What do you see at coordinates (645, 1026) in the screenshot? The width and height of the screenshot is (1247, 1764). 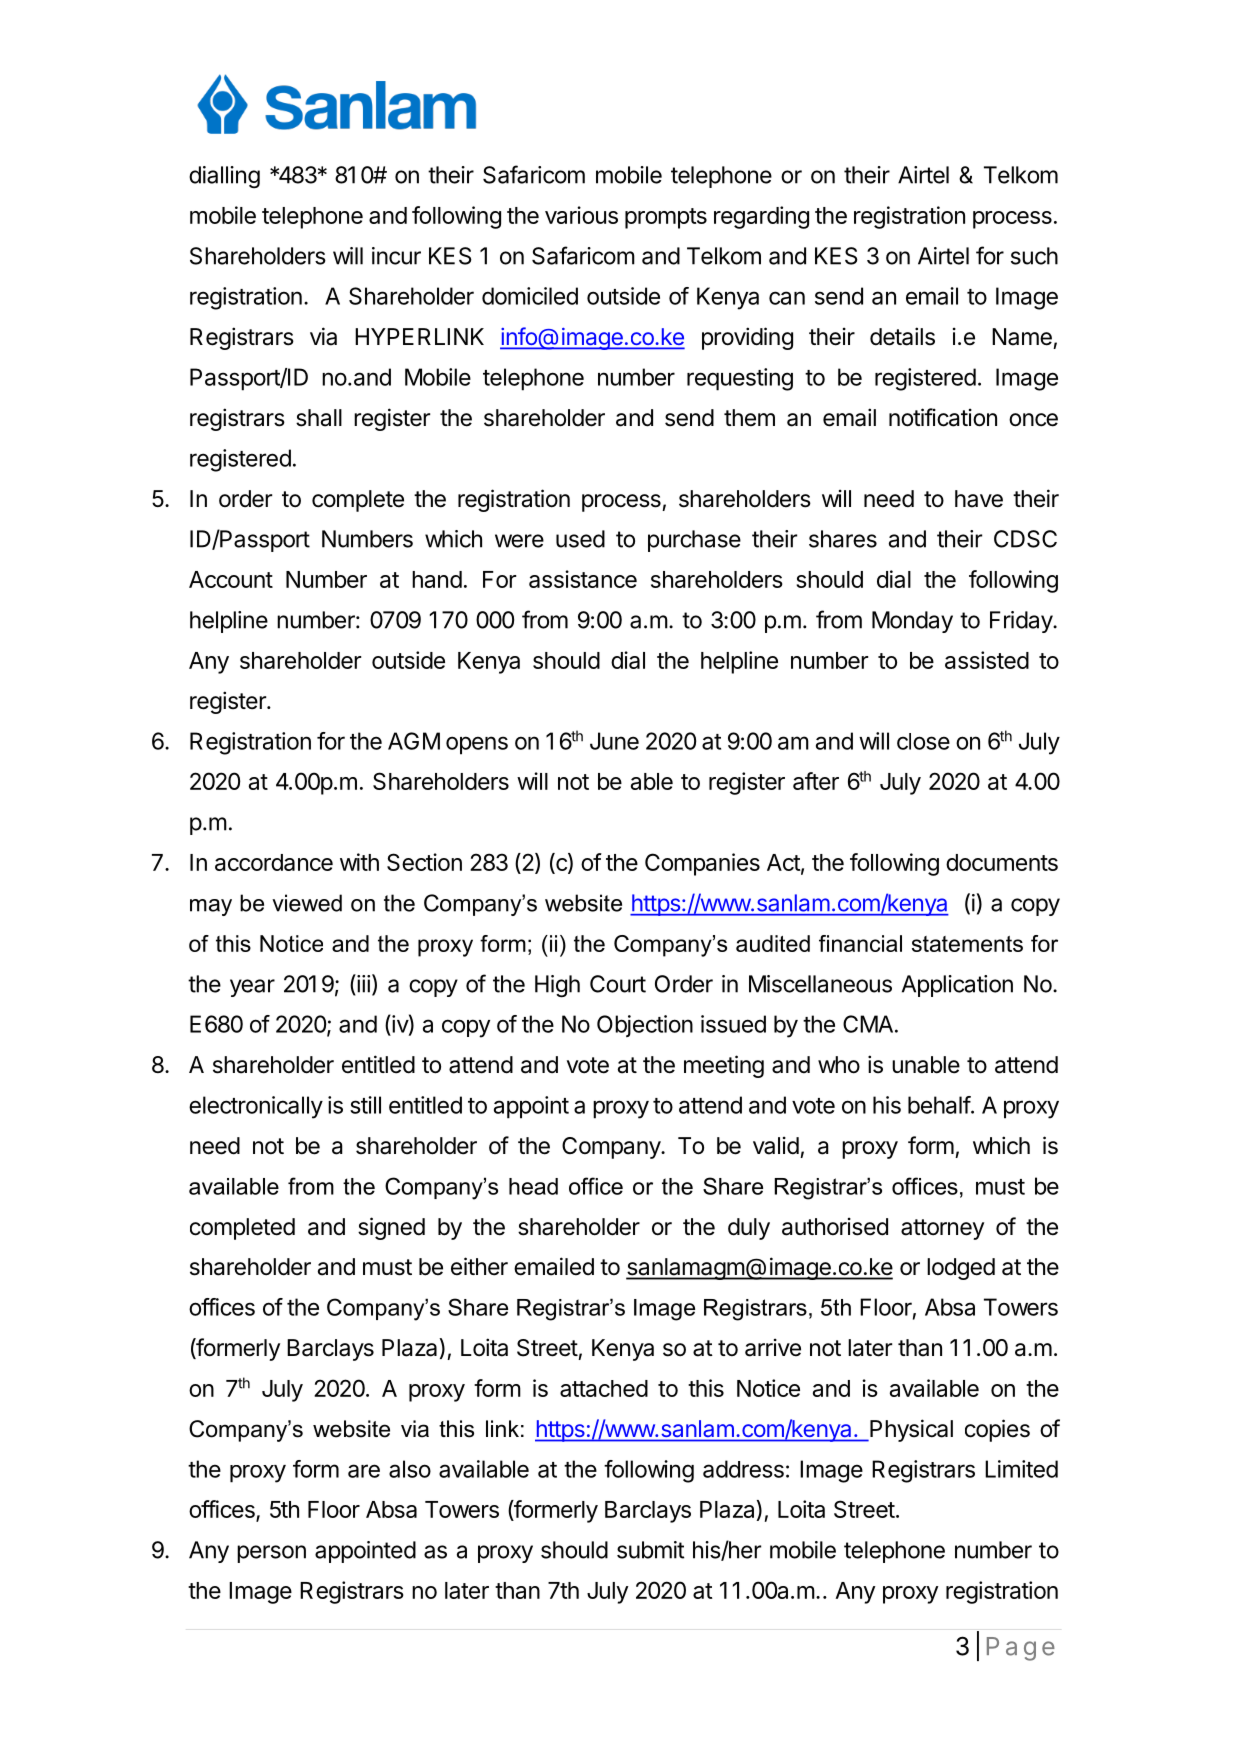 I see `Objection` at bounding box center [645, 1026].
